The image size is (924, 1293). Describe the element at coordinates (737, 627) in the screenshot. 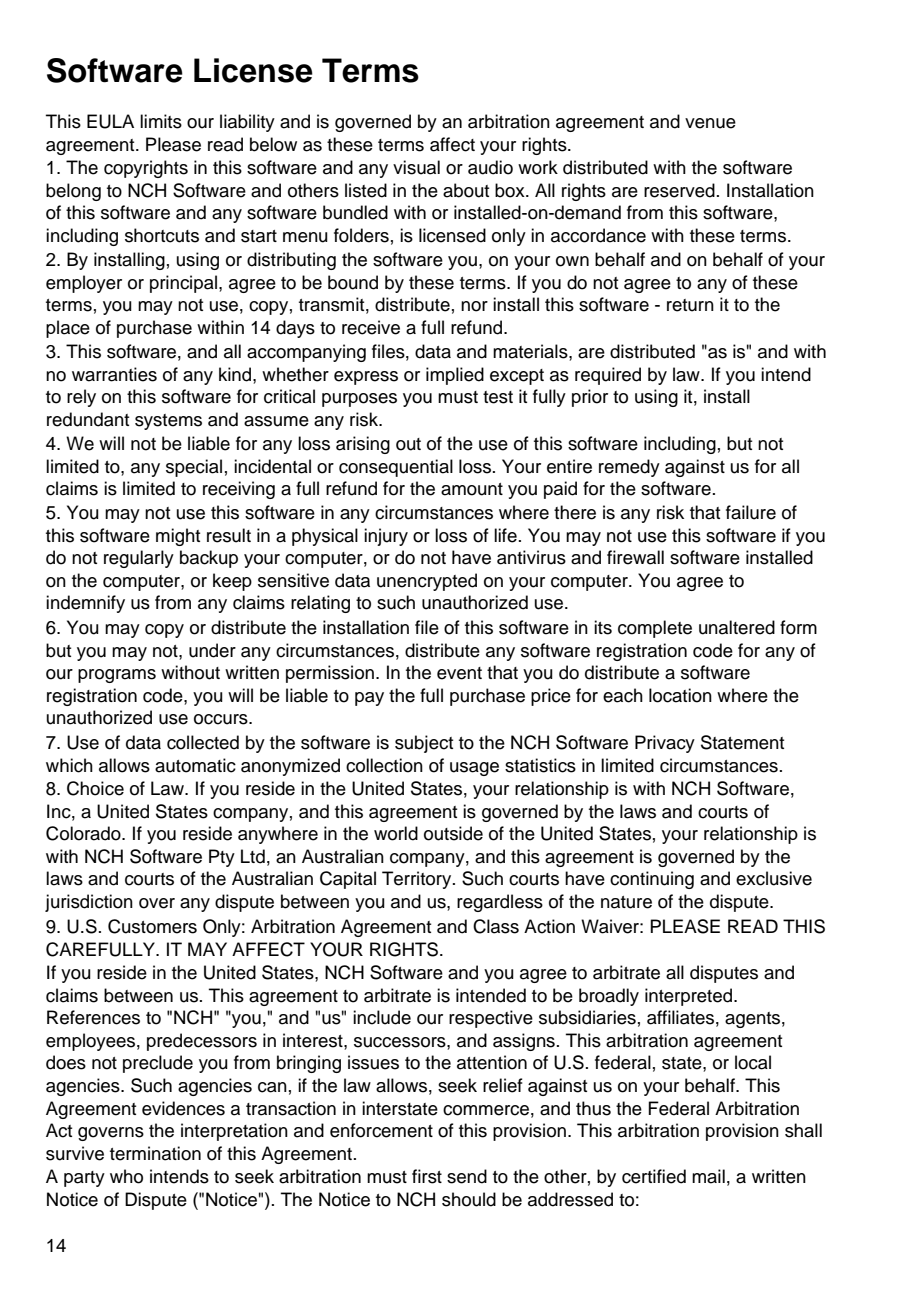

I see `unaltered` at that location.
